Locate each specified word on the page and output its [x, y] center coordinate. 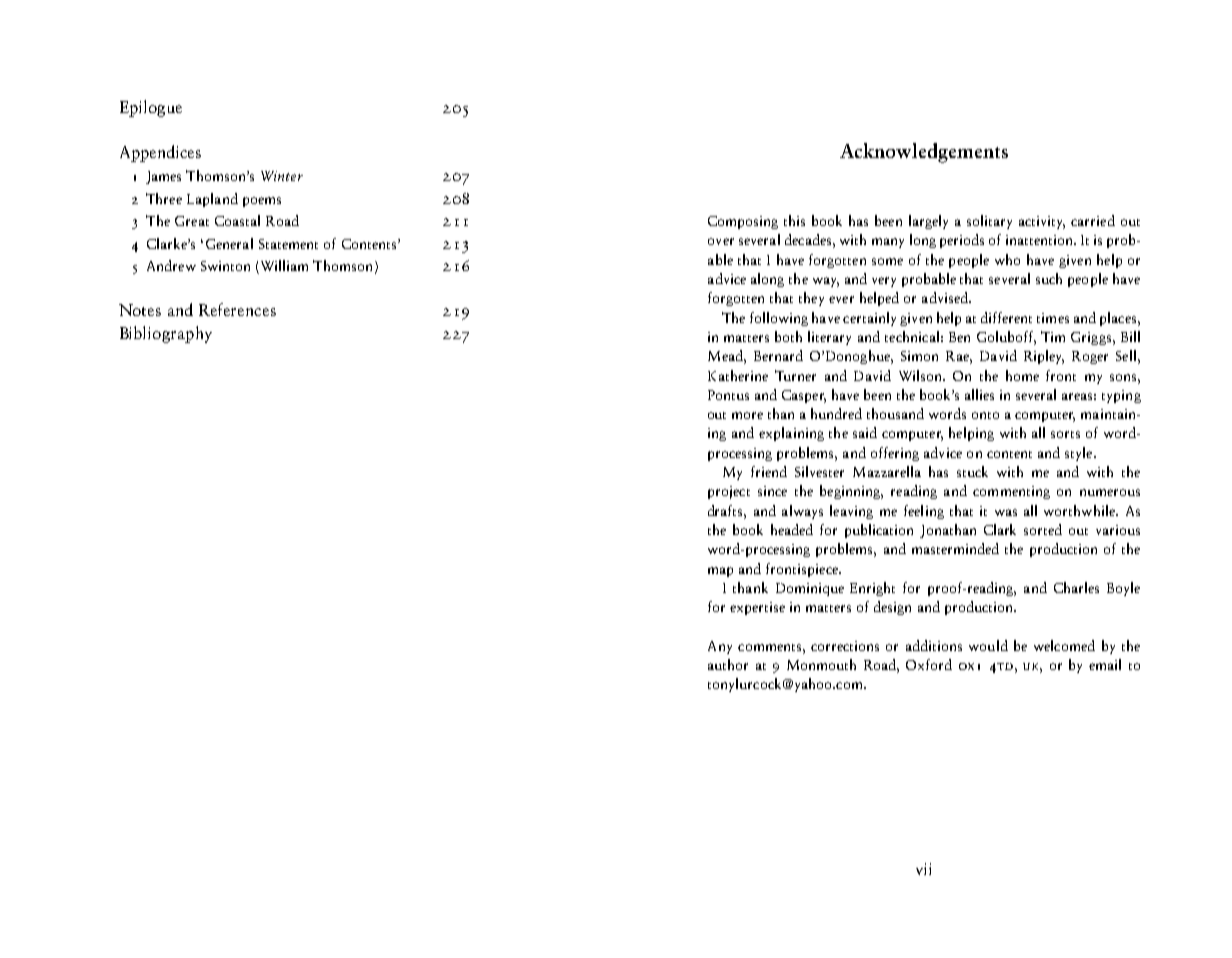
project [729, 492]
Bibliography [166, 334]
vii [923, 869]
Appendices [160, 153]
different [1006, 317]
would [988, 645]
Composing [743, 222]
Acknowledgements [924, 153]
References [237, 309]
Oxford [929, 664]
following [779, 319]
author [728, 664]
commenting [1011, 492]
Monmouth [821, 664]
